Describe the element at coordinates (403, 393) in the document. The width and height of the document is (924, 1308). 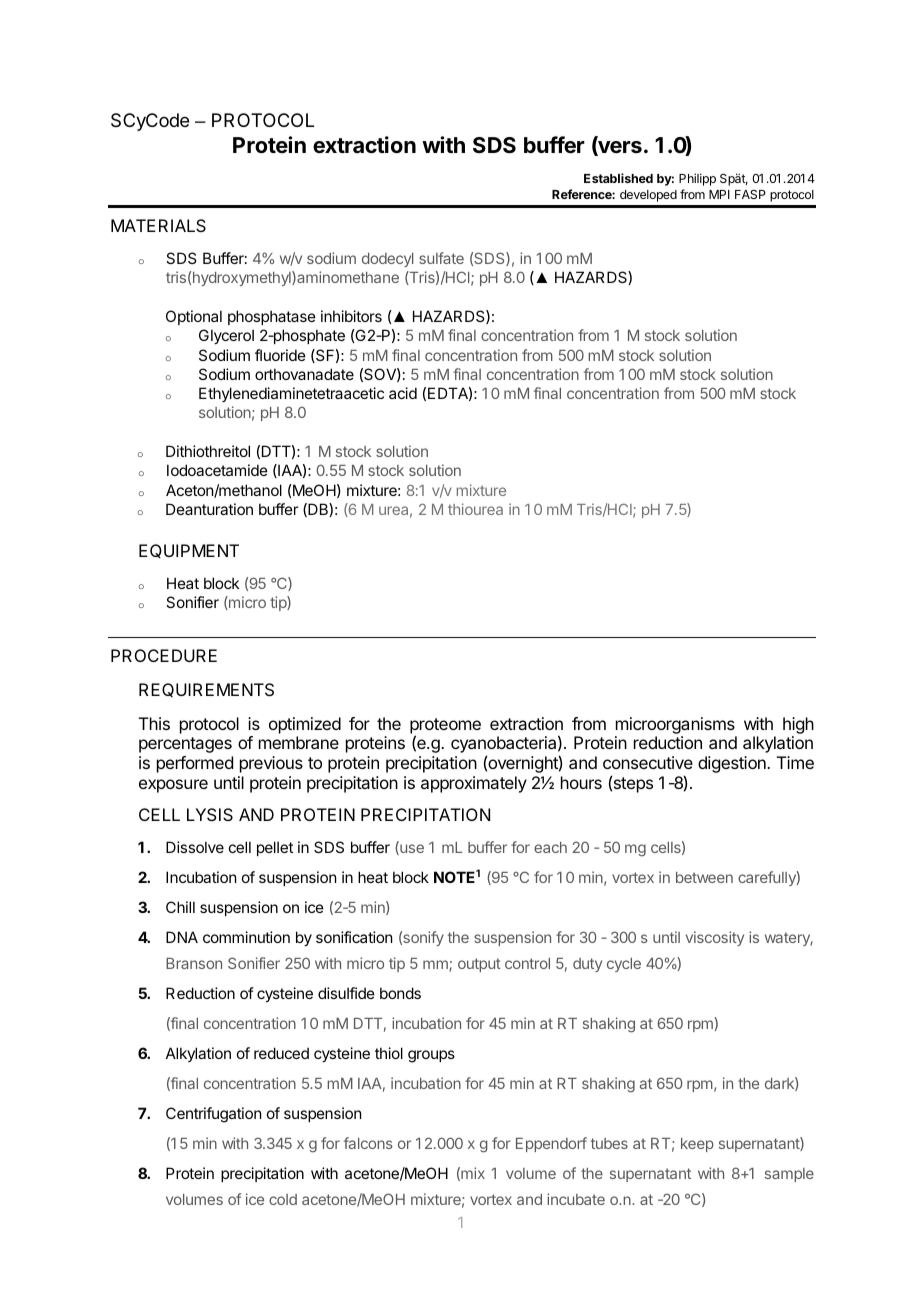
I see `acid` at that location.
